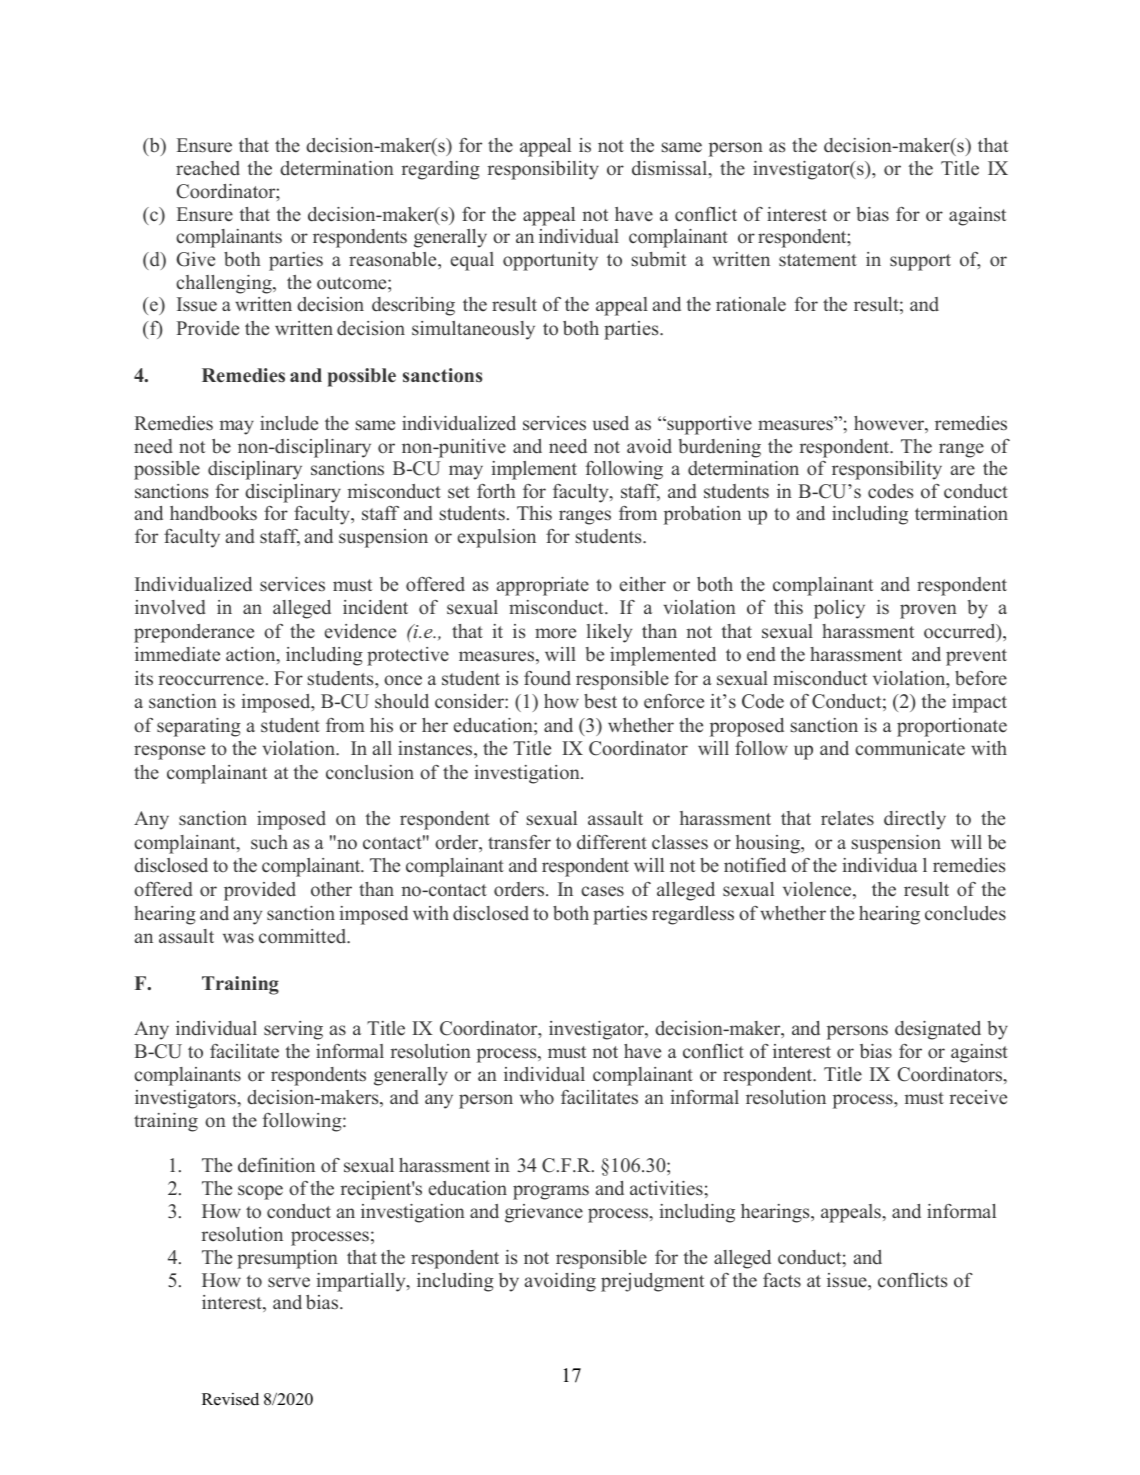  Describe the element at coordinates (782, 1280) in the image. I see `facts` at that location.
